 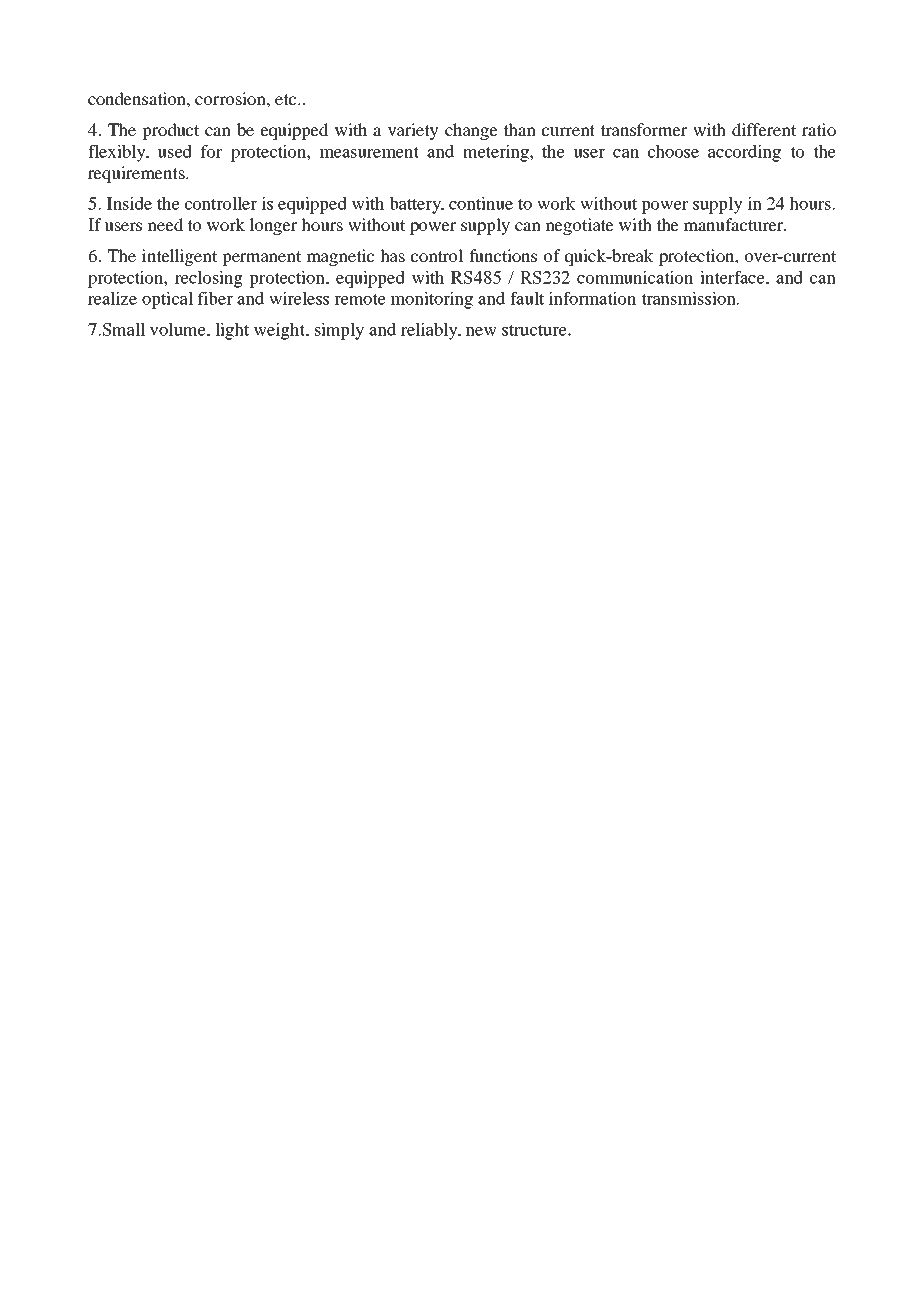 What do you see at coordinates (503, 255) in the document?
I see `functions` at bounding box center [503, 255].
